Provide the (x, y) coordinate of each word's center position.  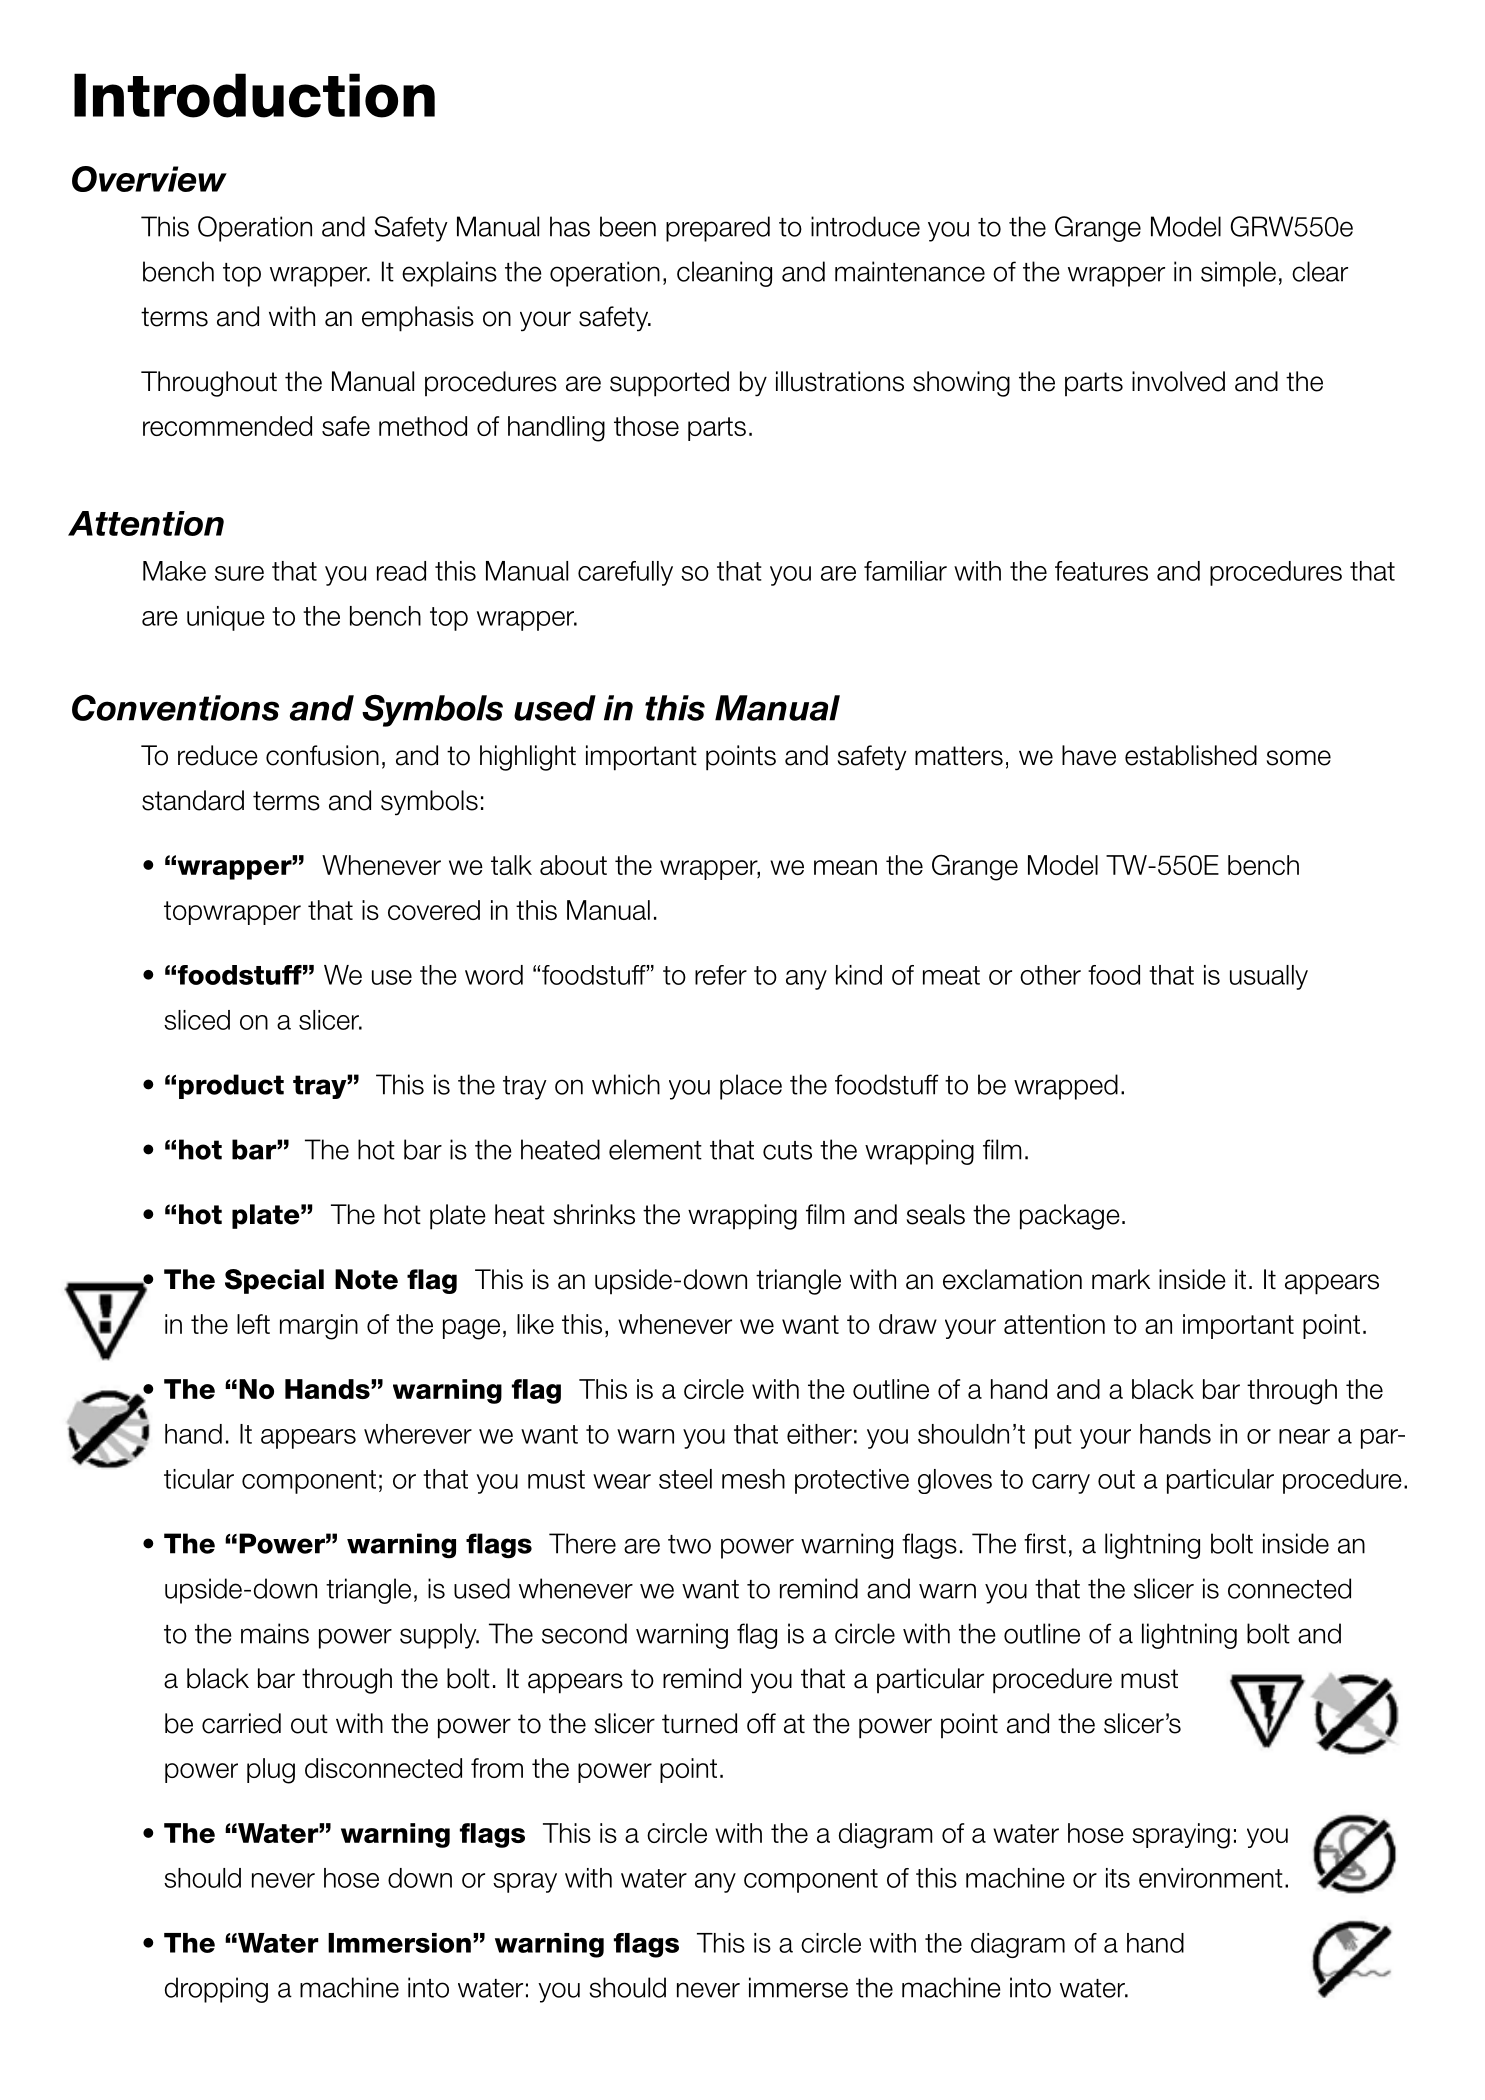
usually (1269, 977)
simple (1238, 274)
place (751, 1087)
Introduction (254, 95)
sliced (197, 1020)
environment (1211, 1878)
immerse (798, 1987)
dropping (216, 1990)
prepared (718, 229)
